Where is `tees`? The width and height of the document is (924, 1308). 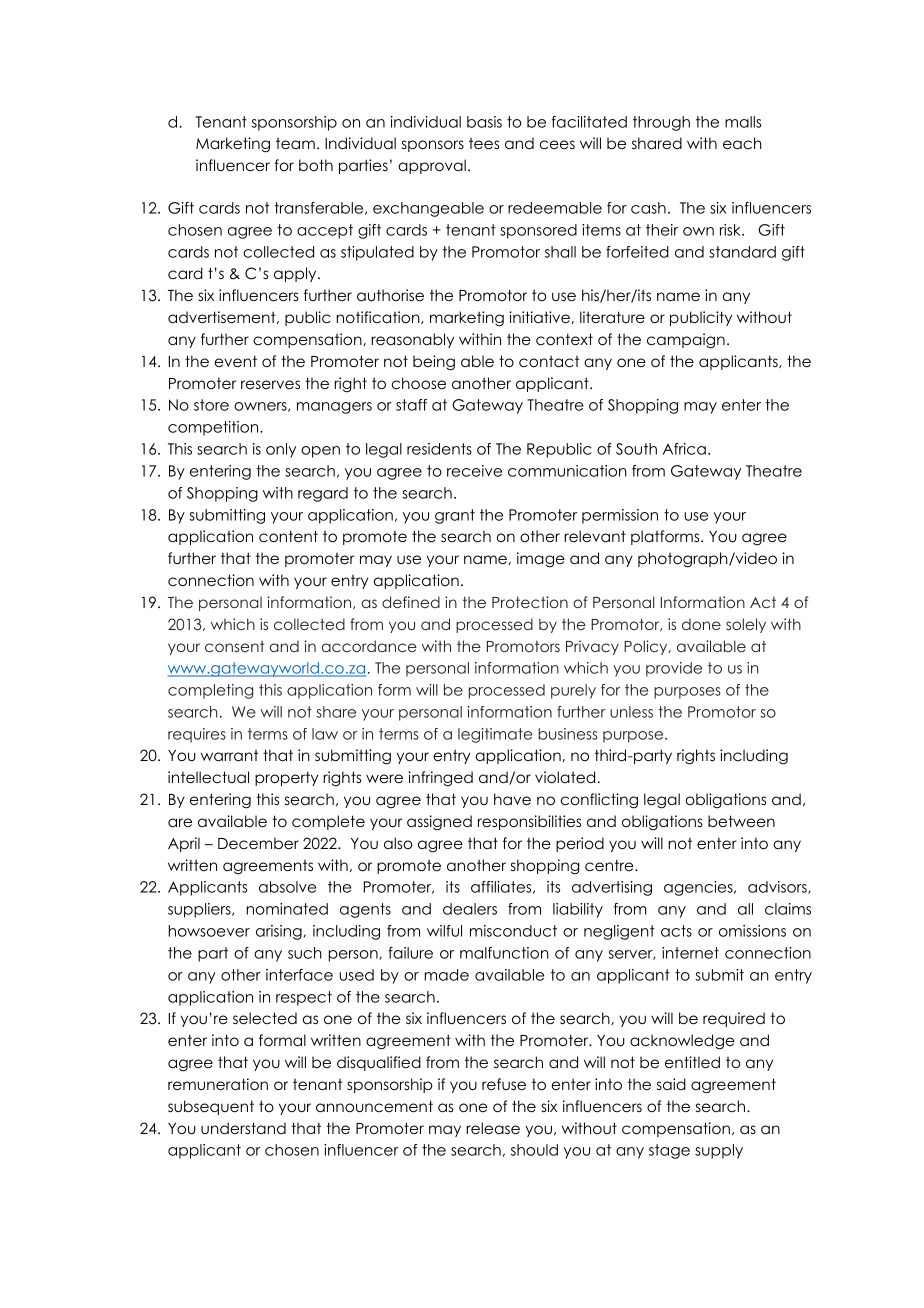
tees is located at coordinates (484, 143).
